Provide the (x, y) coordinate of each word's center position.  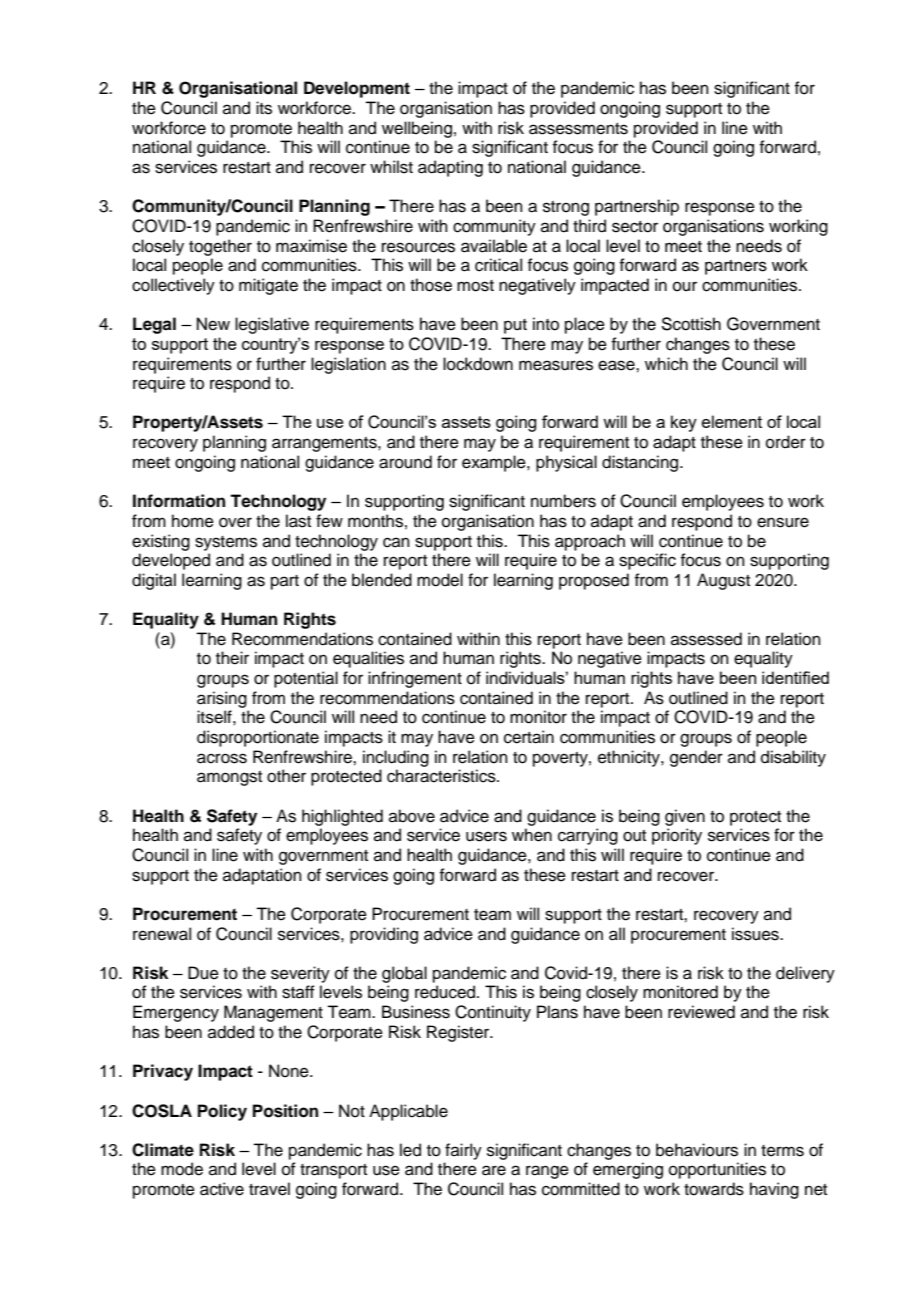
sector (635, 227)
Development (357, 89)
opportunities (717, 1170)
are (494, 1170)
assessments (578, 129)
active (222, 1189)
